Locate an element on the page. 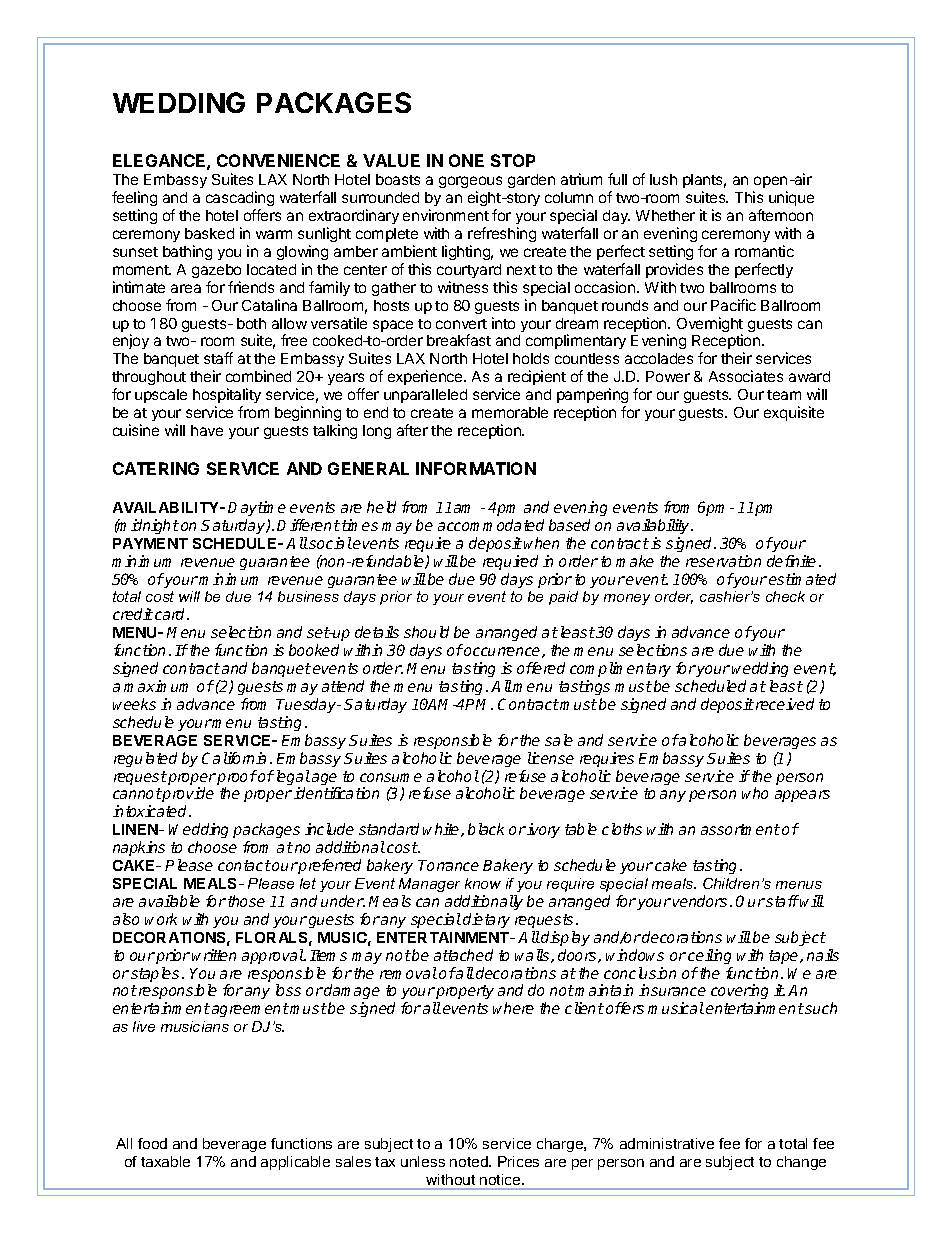 The image size is (952, 1233). plants is located at coordinates (704, 183).
